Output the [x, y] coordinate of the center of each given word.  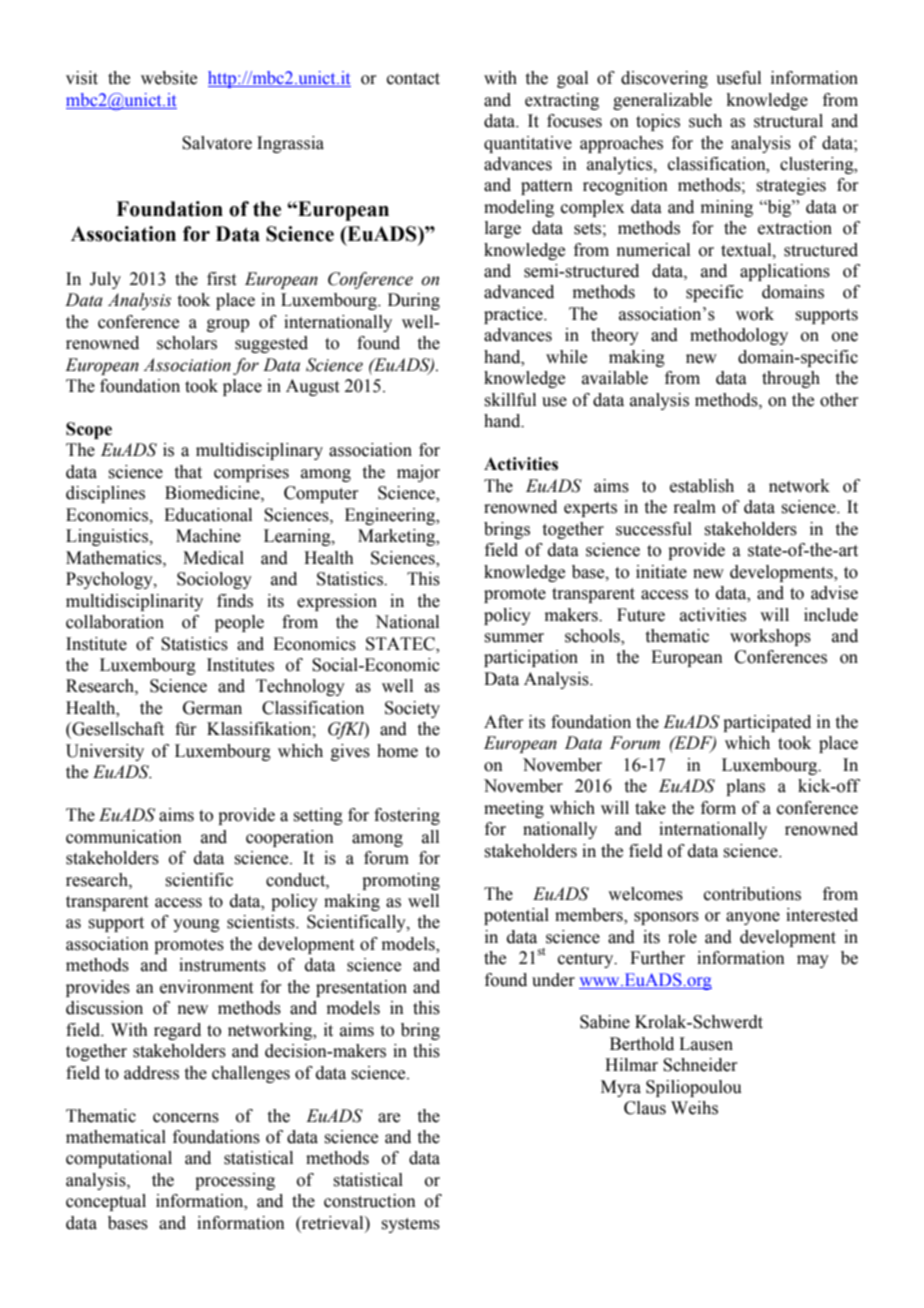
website [169, 78]
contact [413, 79]
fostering [407, 816]
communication [124, 837]
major [418, 473]
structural [788, 121]
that [188, 472]
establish [702, 486]
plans [745, 787]
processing [235, 1181]
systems [410, 1225]
